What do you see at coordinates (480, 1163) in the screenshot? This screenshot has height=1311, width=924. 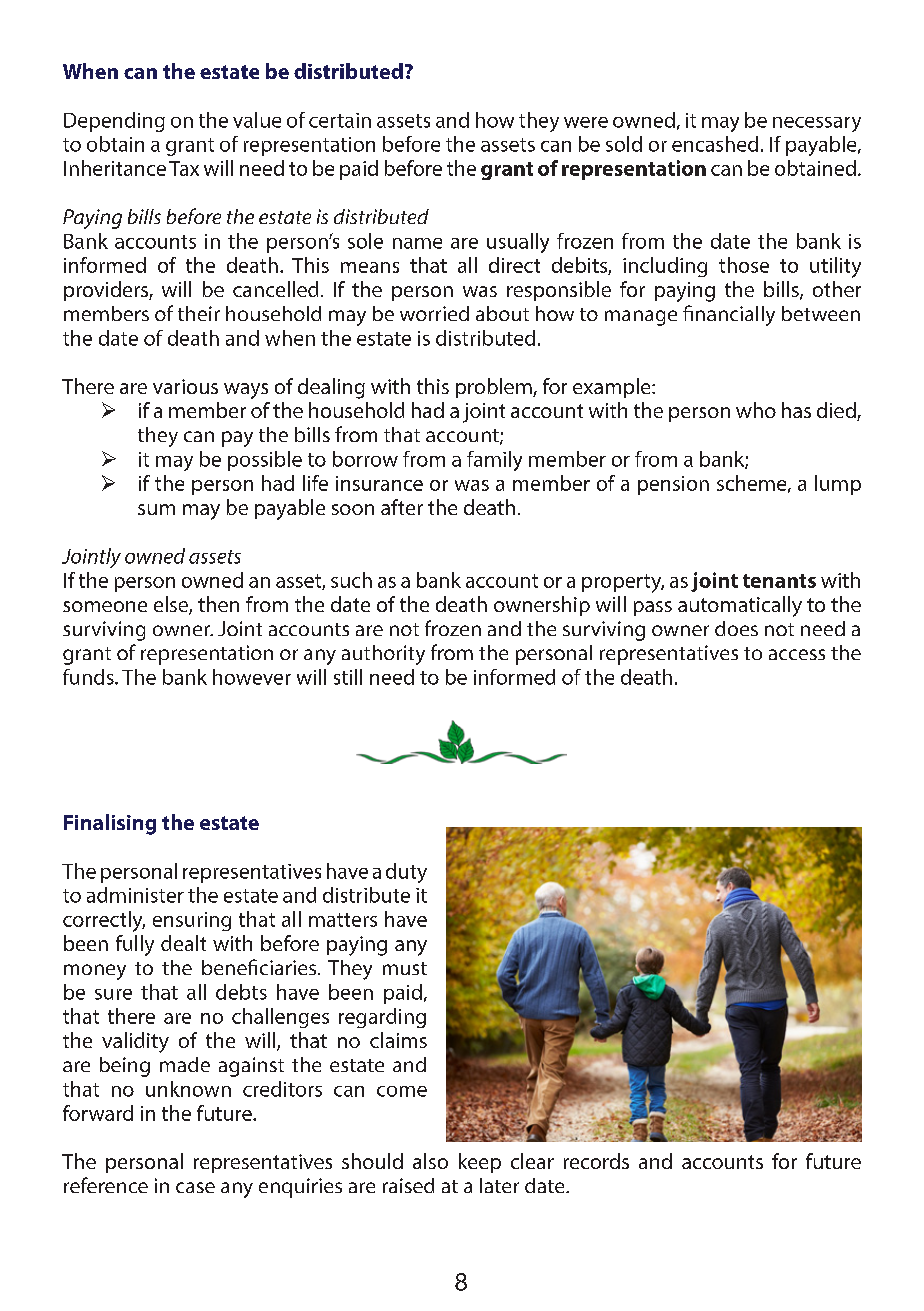 I see `keep` at bounding box center [480, 1163].
